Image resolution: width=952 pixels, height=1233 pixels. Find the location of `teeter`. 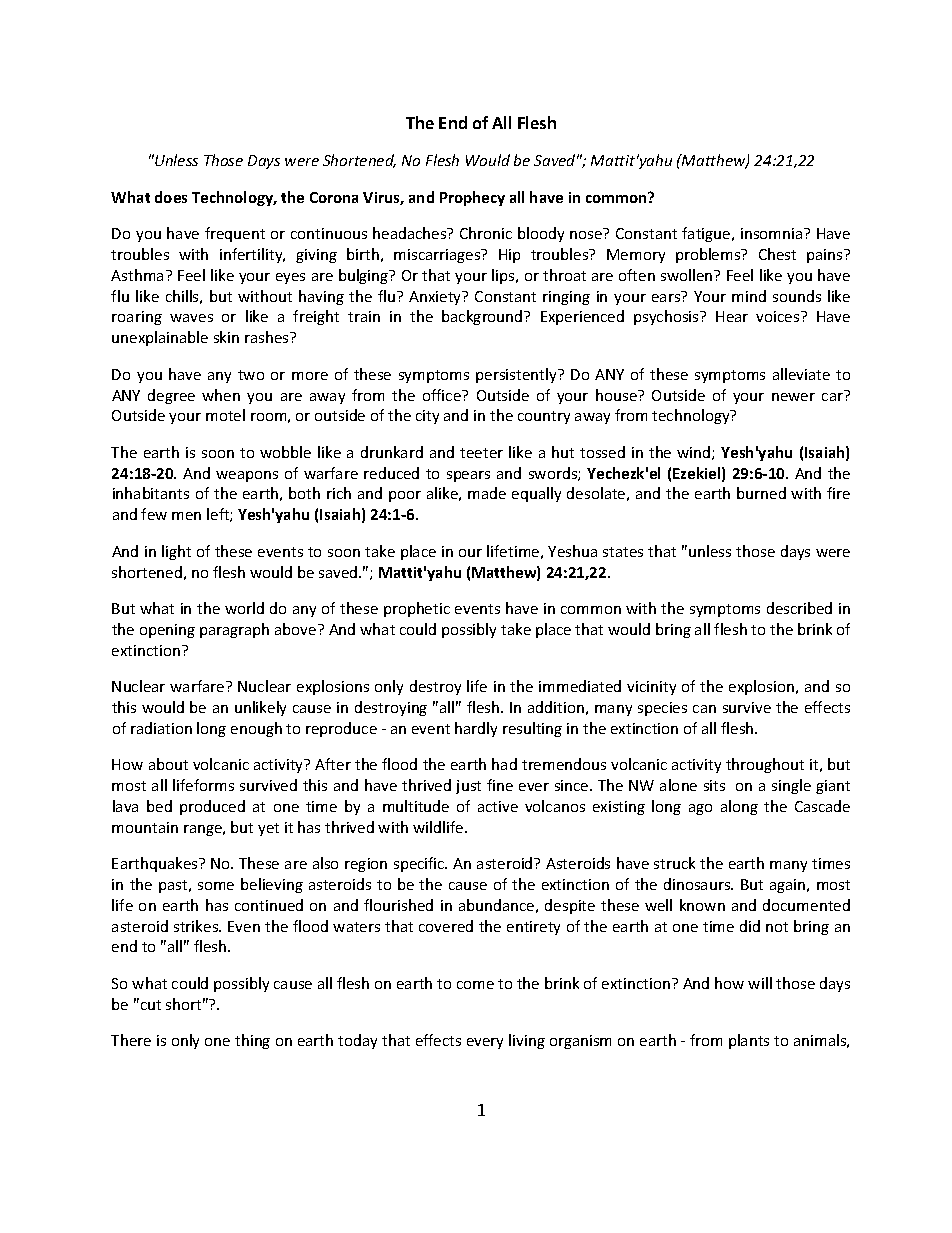

teeter is located at coordinates (481, 453).
